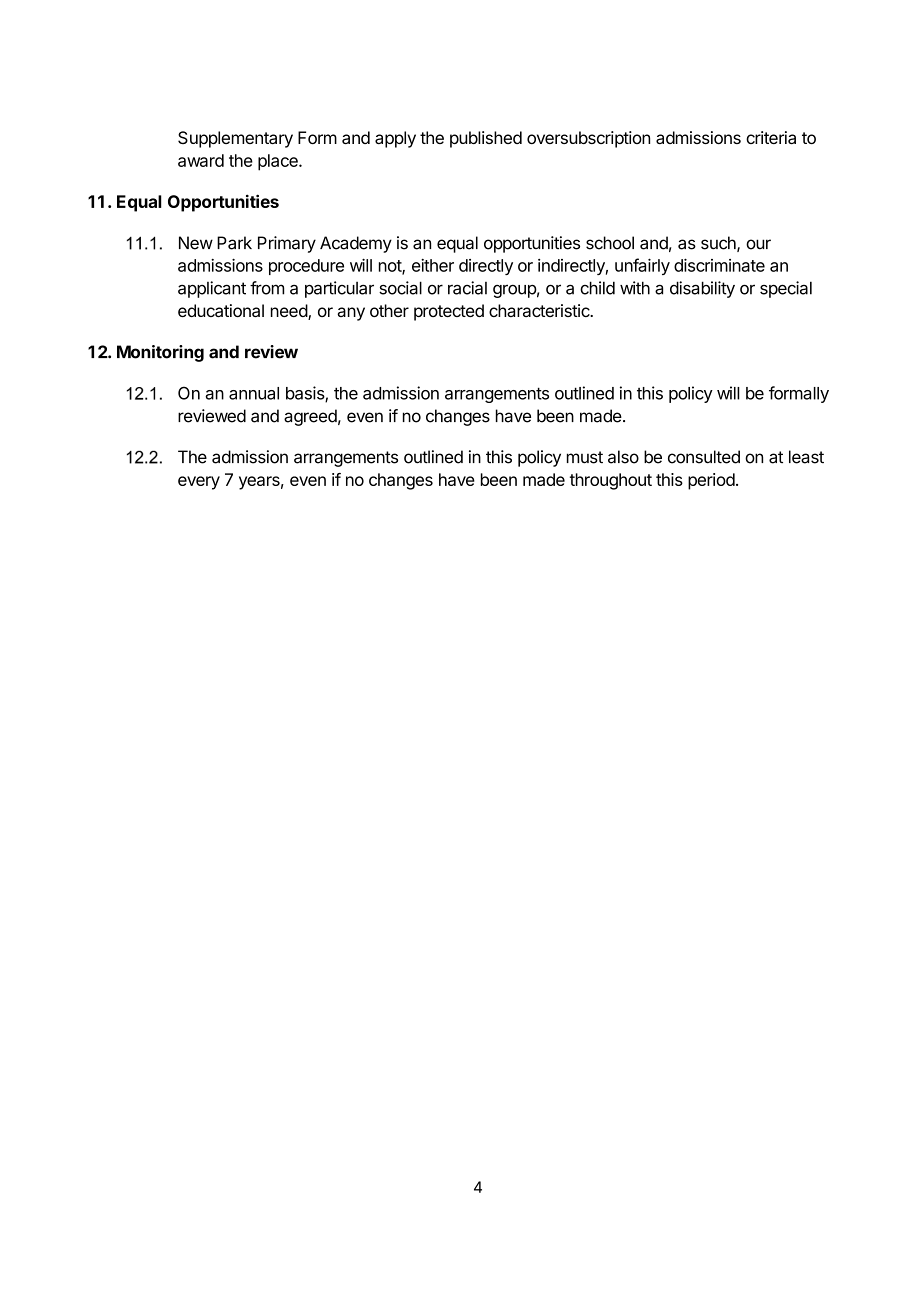 Image resolution: width=924 pixels, height=1308 pixels. Describe the element at coordinates (235, 139) in the image. I see `Supplementary` at that location.
